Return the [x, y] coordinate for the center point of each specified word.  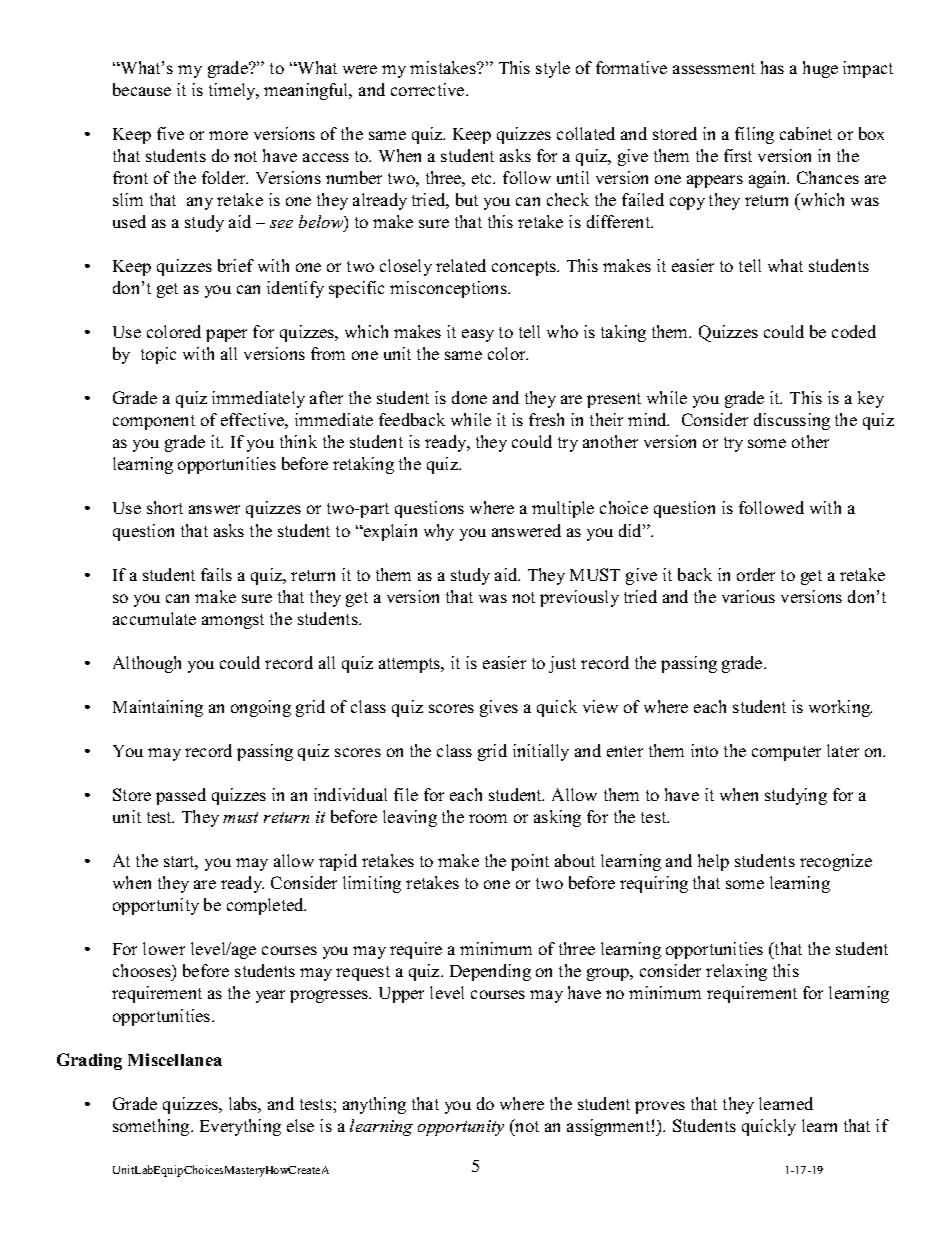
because [142, 89]
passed [181, 796]
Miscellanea [175, 1059]
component [154, 422]
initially [541, 752]
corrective [429, 89]
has [772, 67]
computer [786, 753]
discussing [792, 421]
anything [374, 1105]
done [469, 397]
